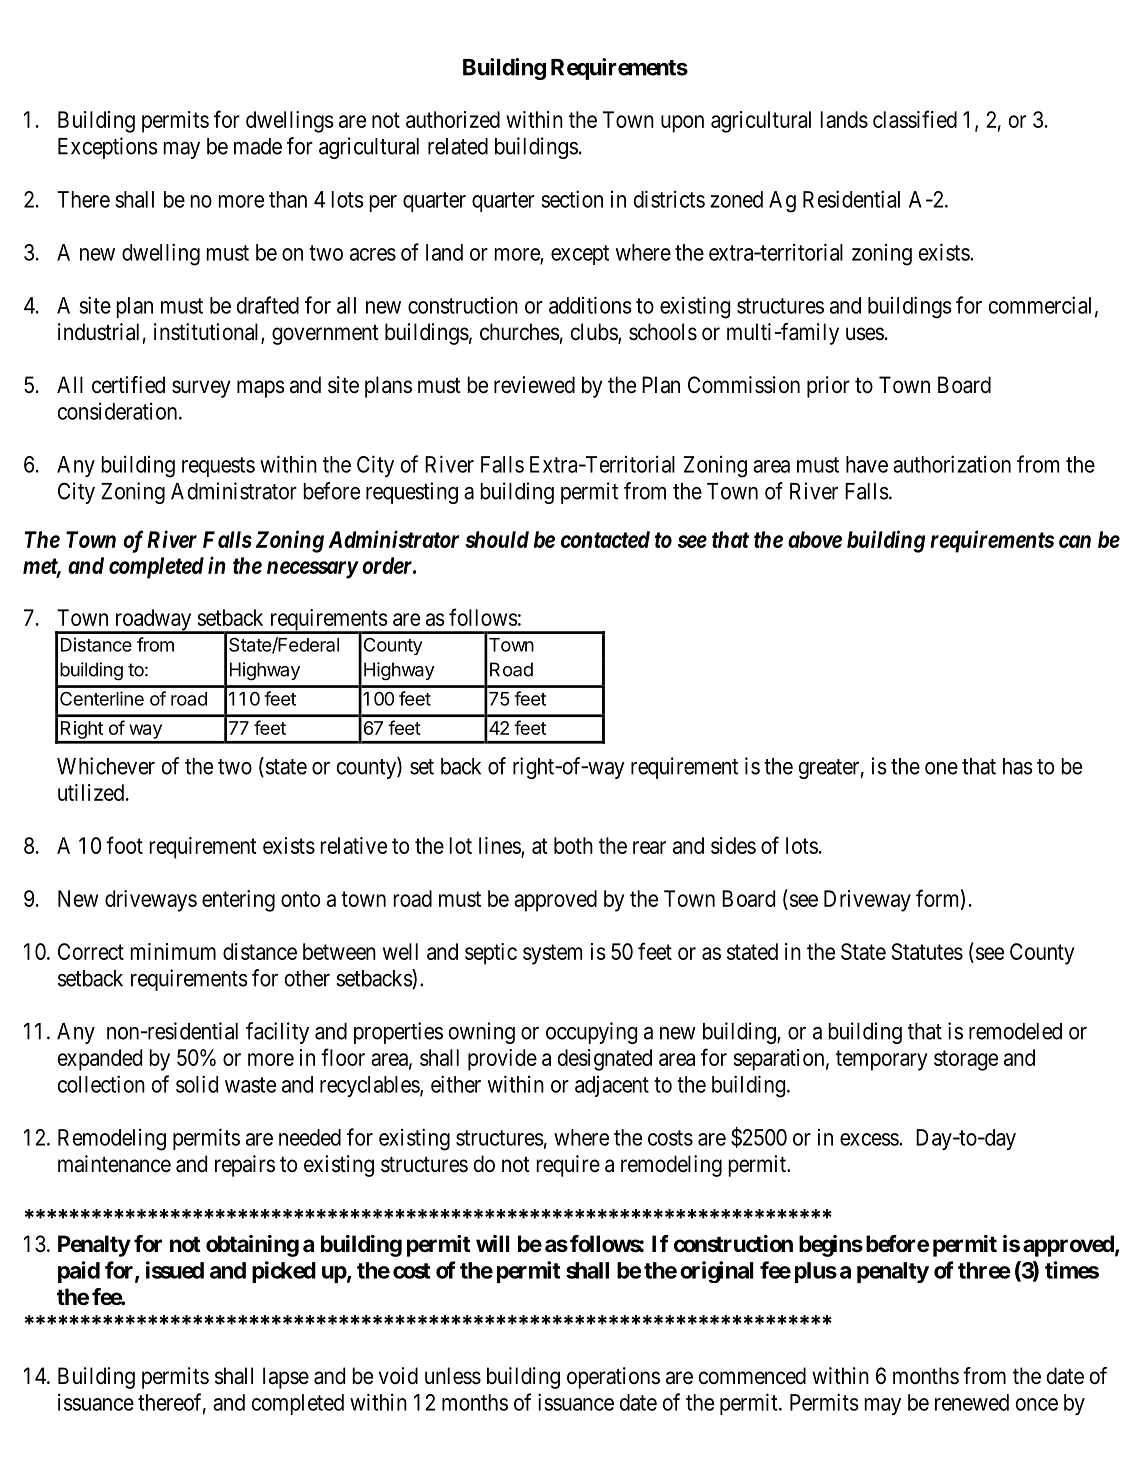 Image resolution: width=1146 pixels, height=1483 pixels. What do you see at coordinates (286, 1378) in the document?
I see `lapse` at bounding box center [286, 1378].
